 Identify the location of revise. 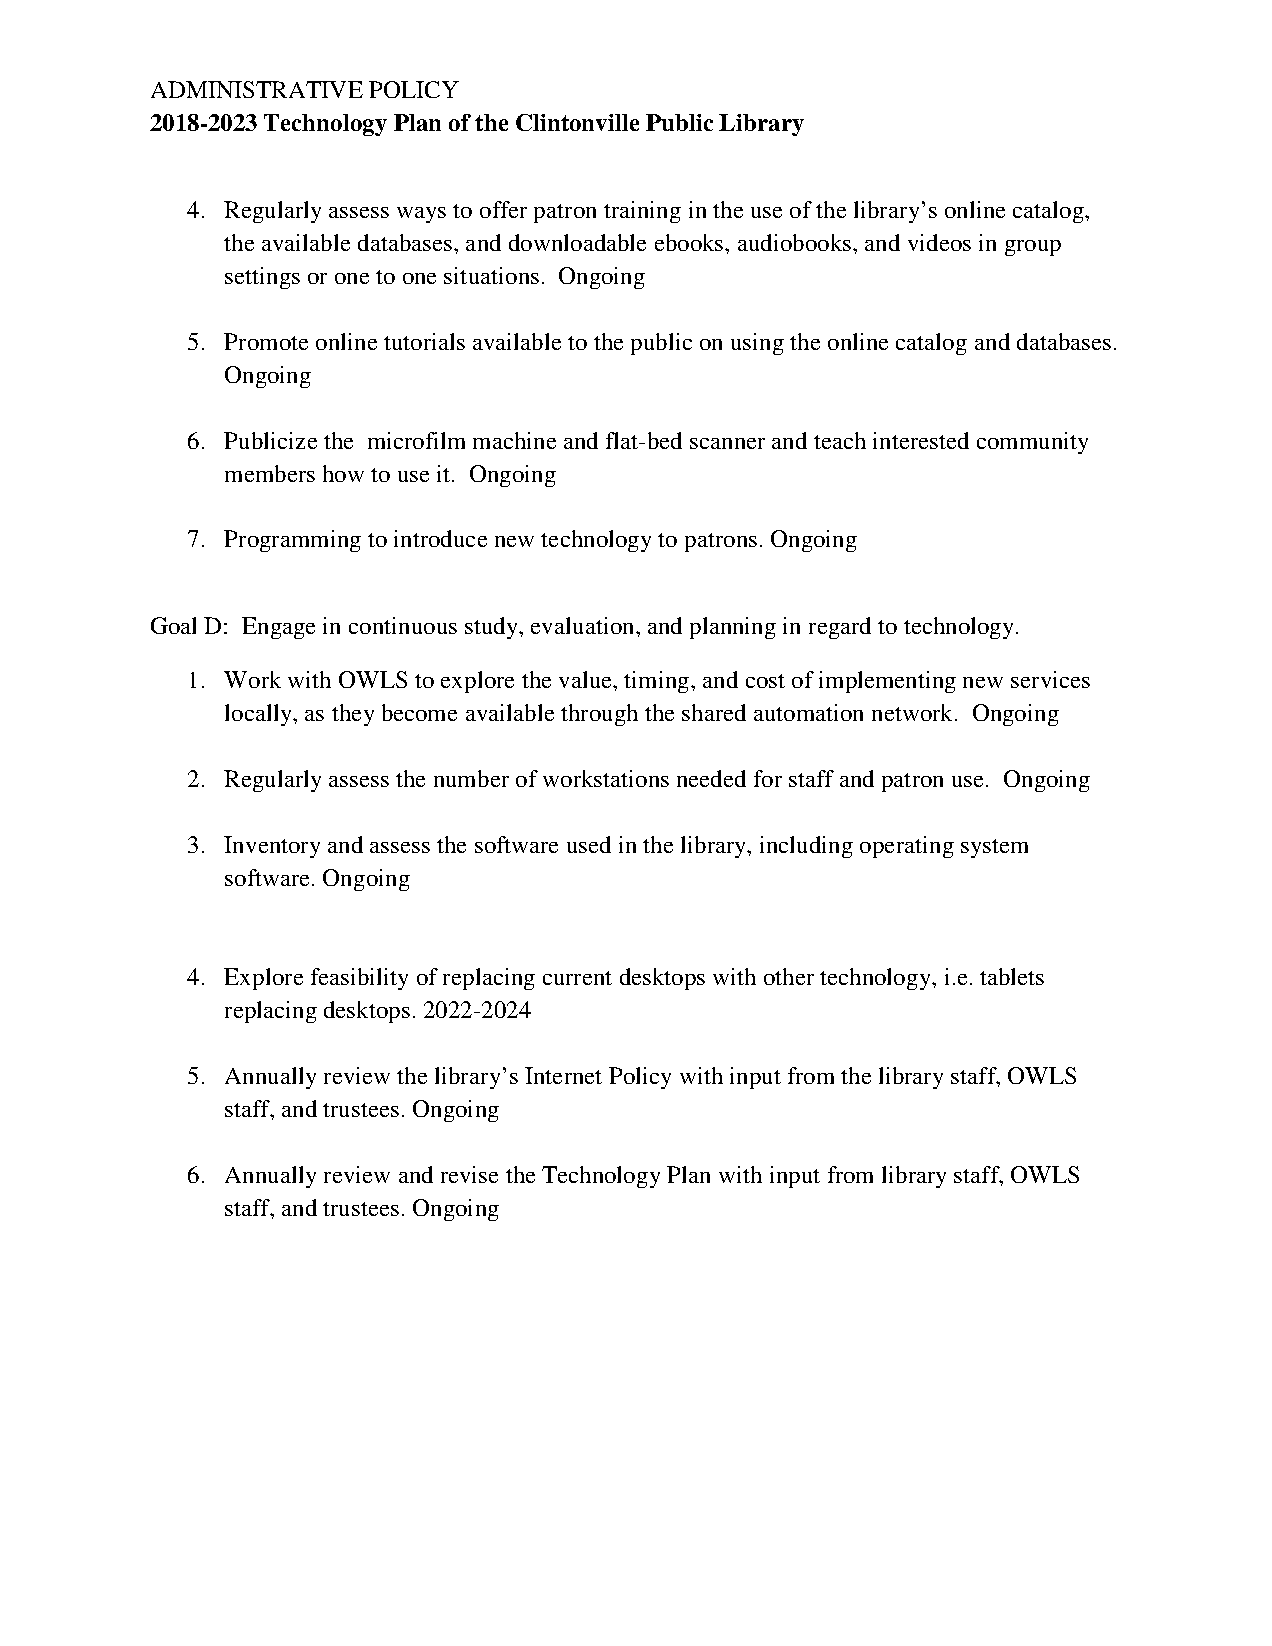
(469, 1174).
